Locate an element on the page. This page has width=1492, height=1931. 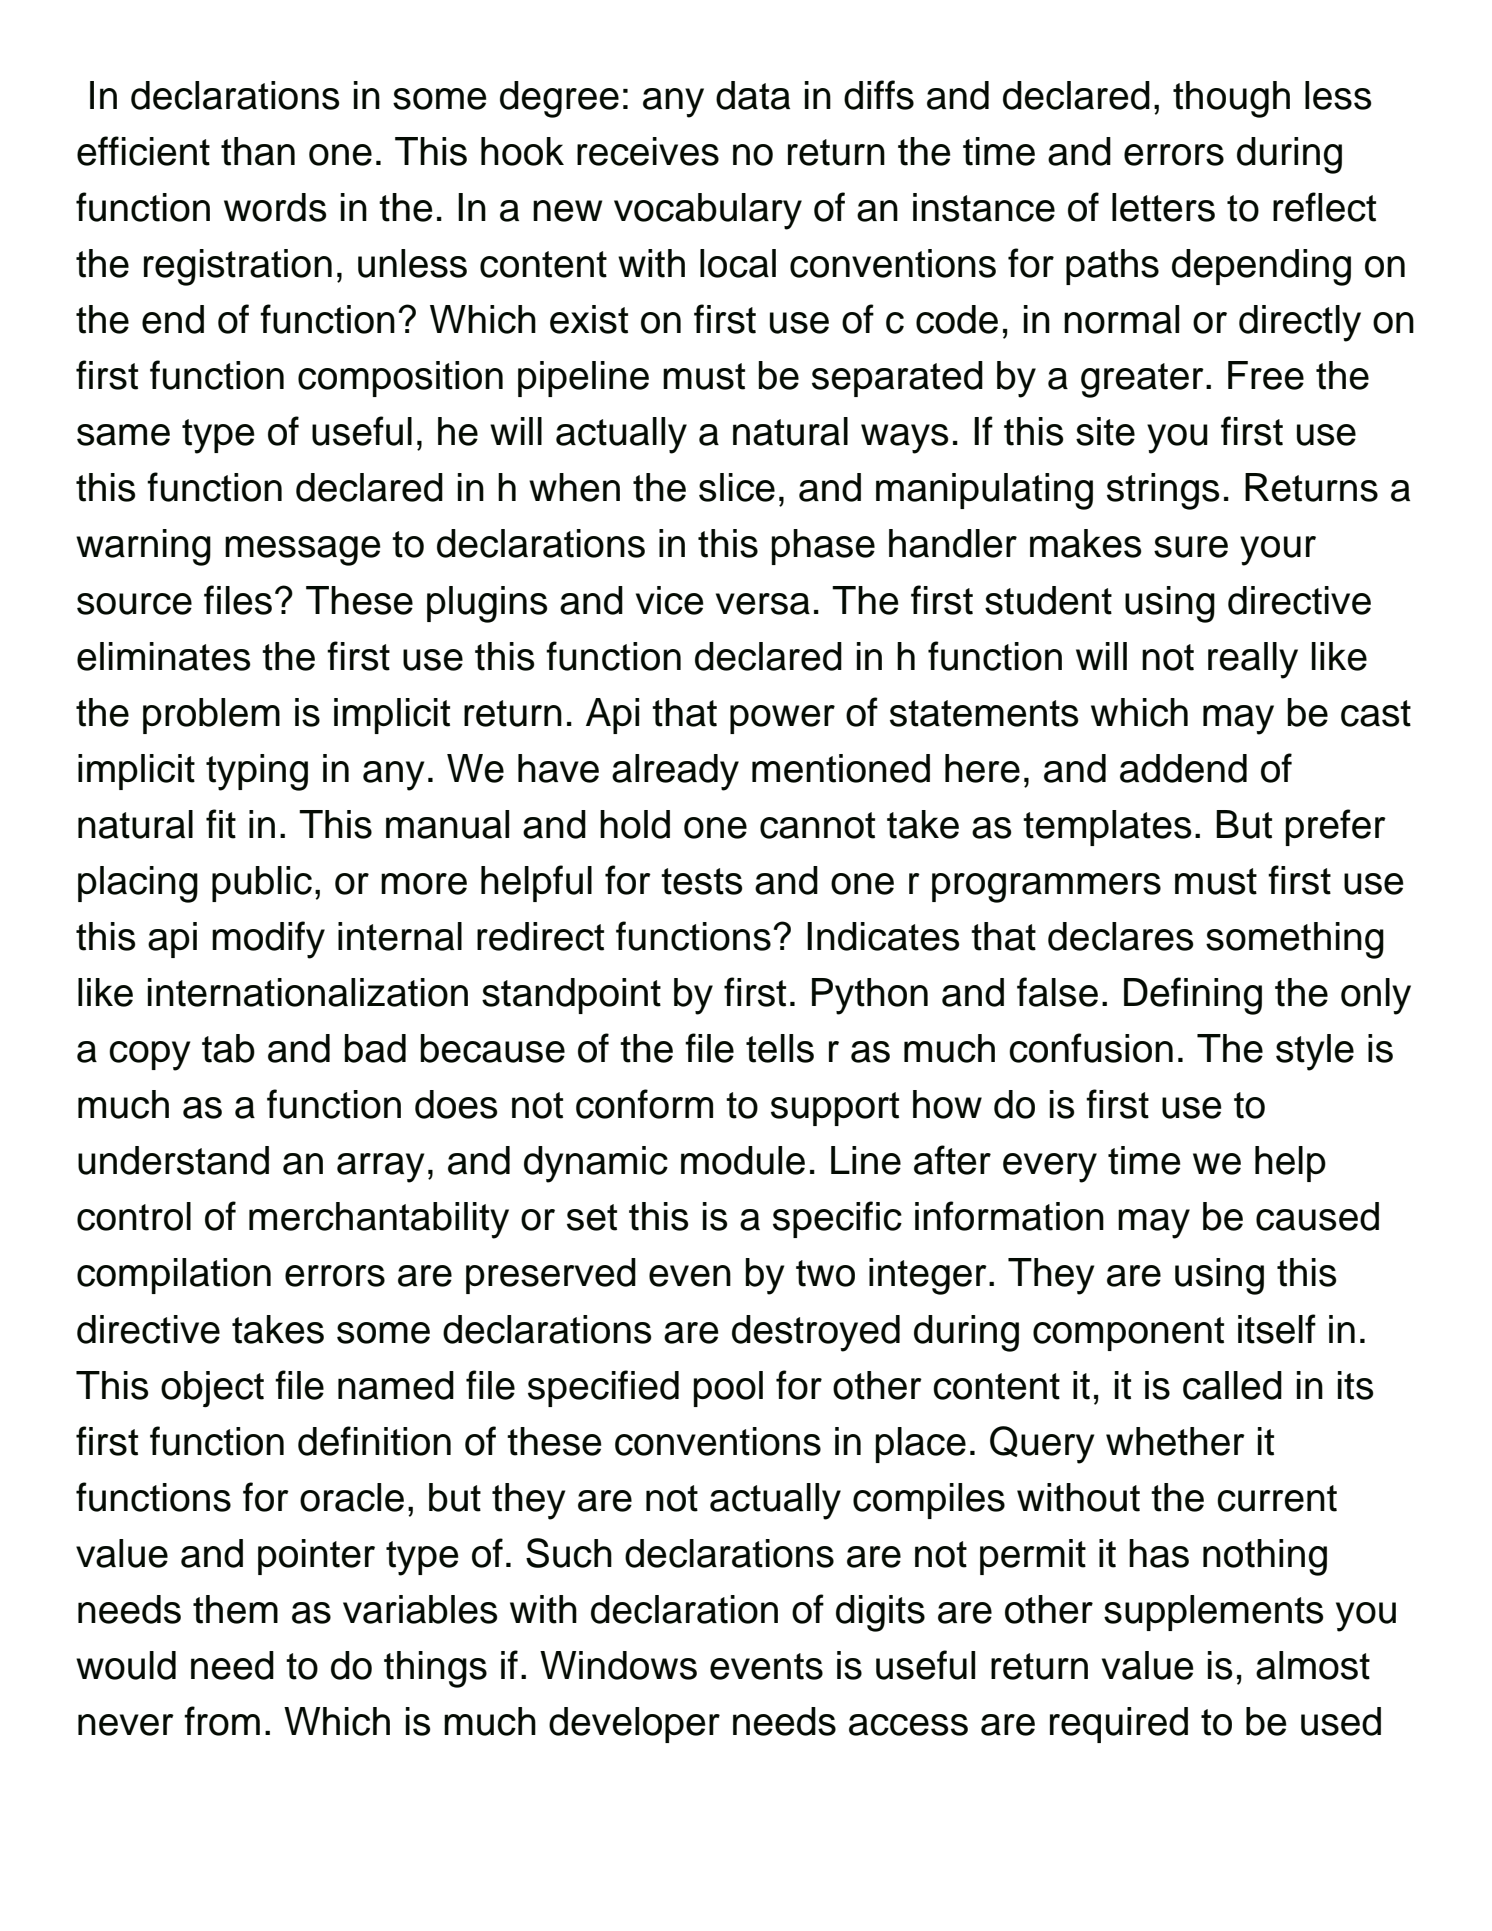
than is located at coordinates (258, 151).
